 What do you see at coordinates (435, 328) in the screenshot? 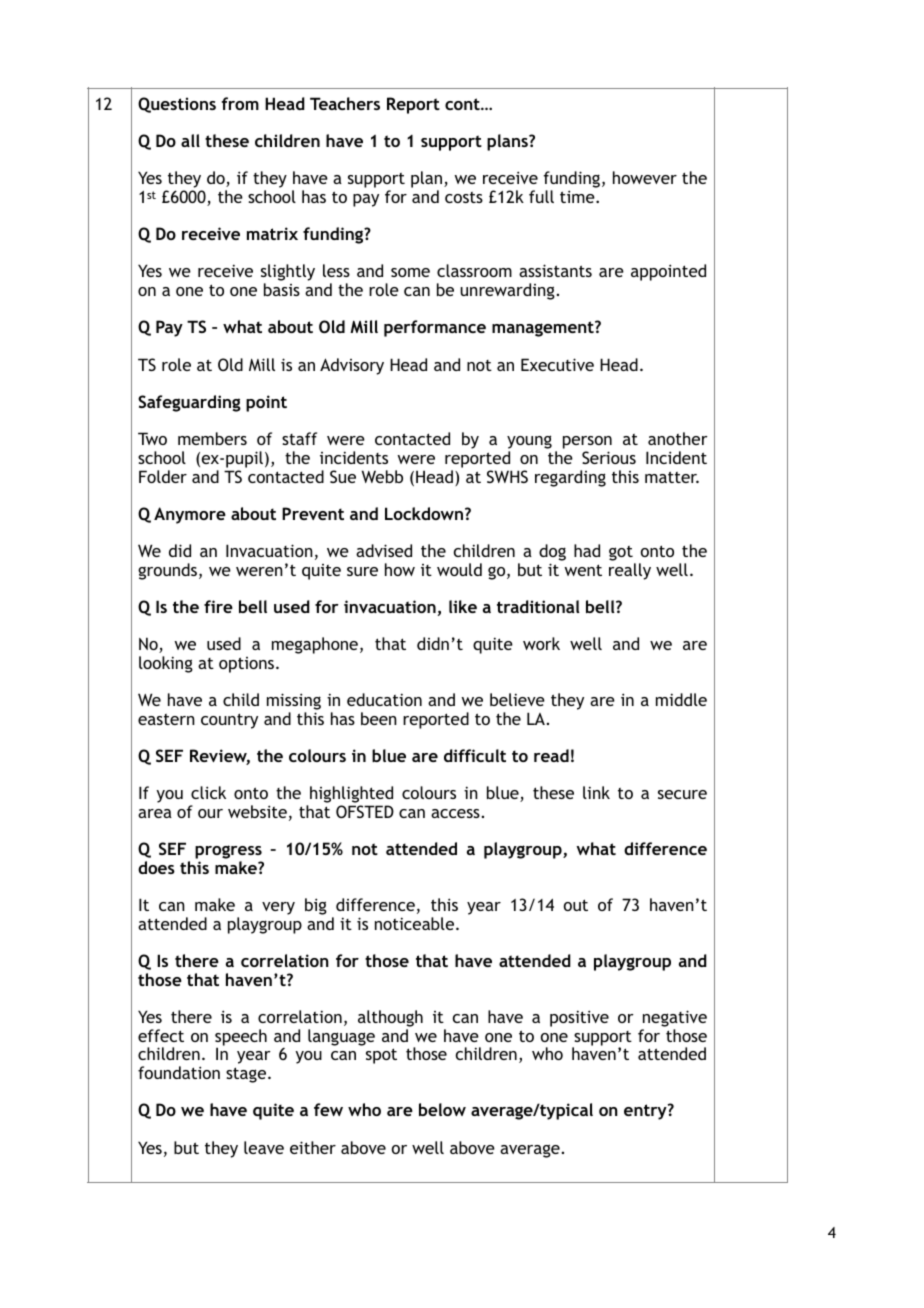
I see `performance` at bounding box center [435, 328].
